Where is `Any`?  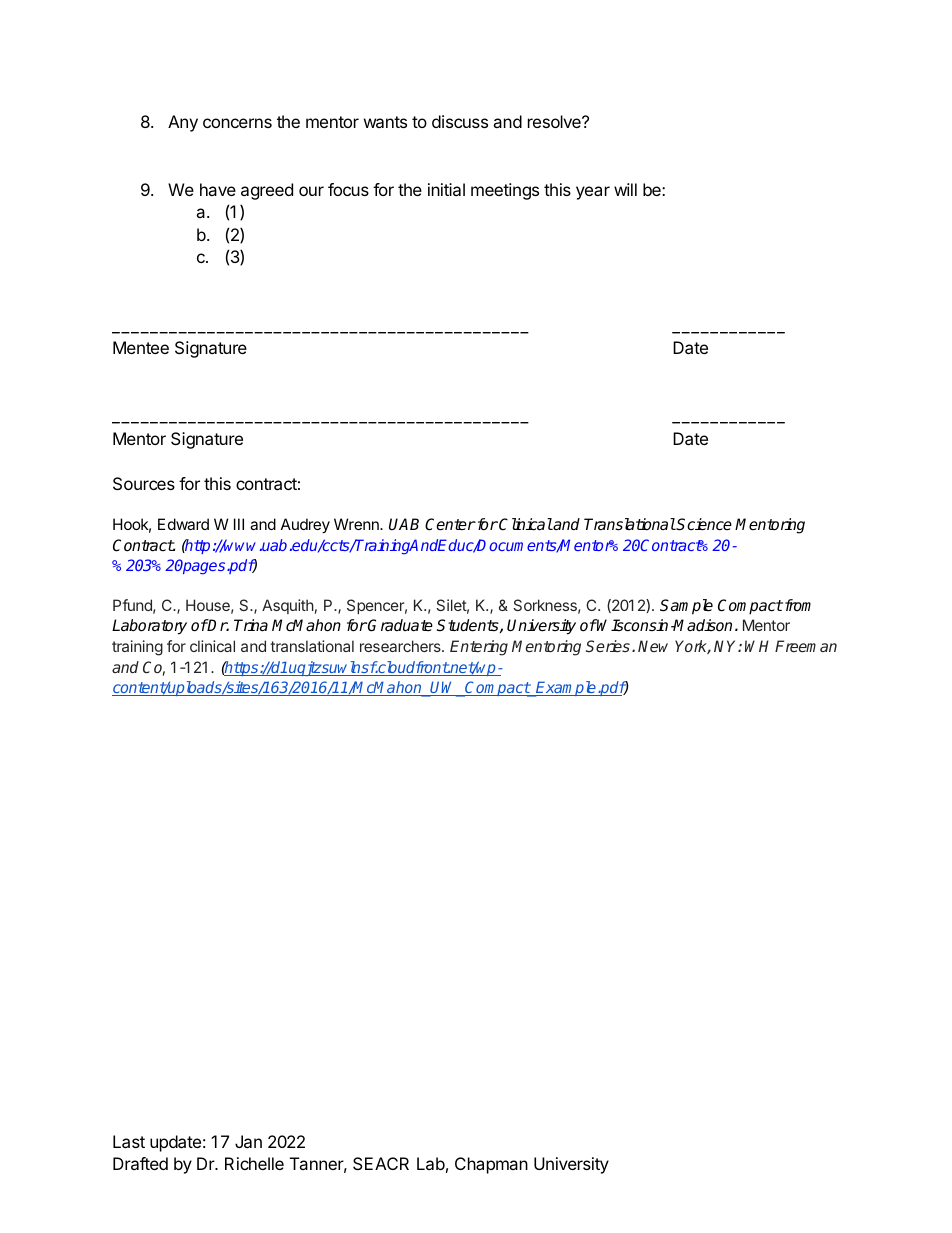
Any is located at coordinates (183, 123).
